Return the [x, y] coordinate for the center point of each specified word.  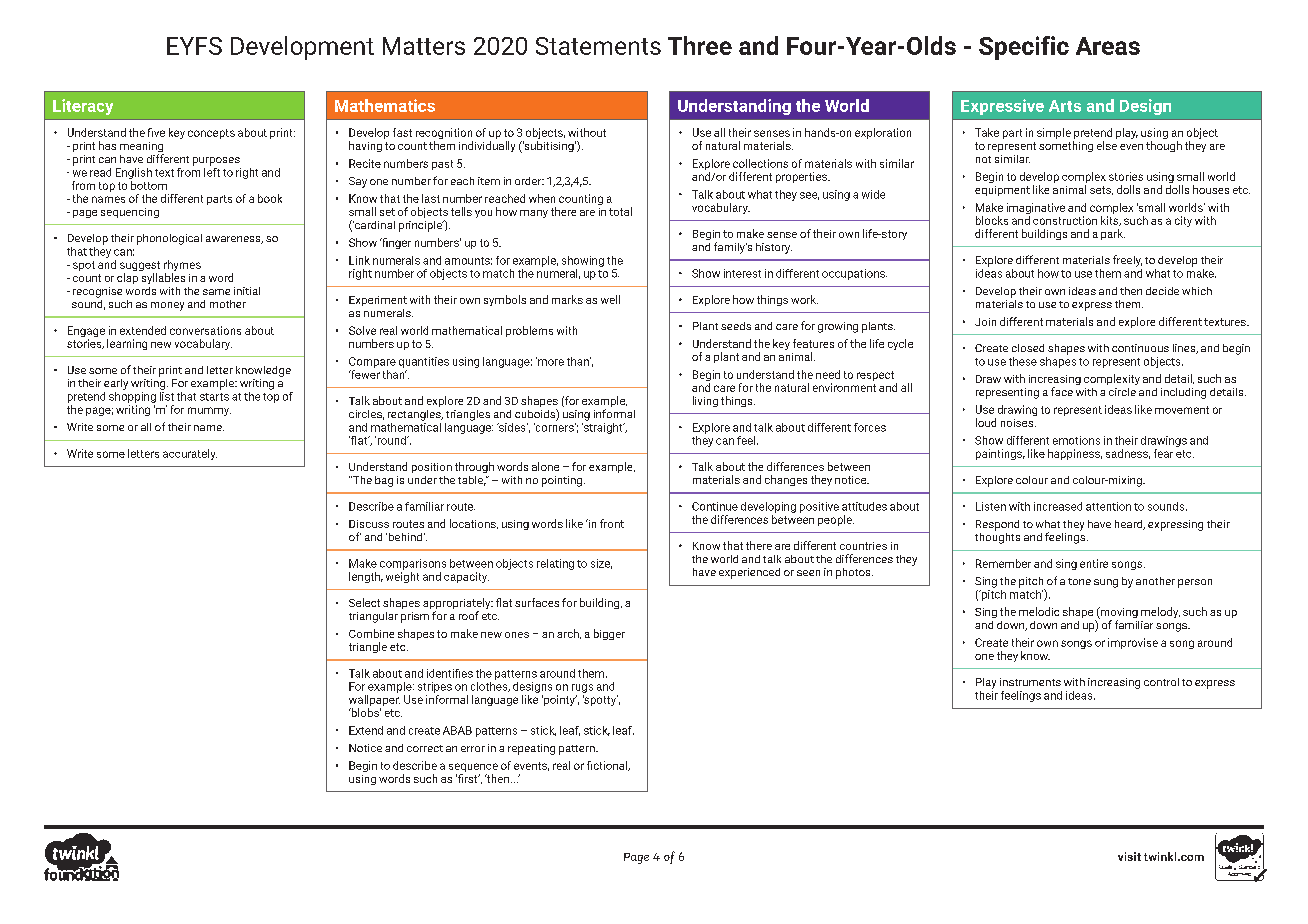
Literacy [83, 107]
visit [1129, 856]
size [601, 564]
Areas [1108, 46]
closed [1028, 348]
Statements [598, 46]
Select [364, 602]
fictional [608, 766]
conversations [205, 330]
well [610, 299]
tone [1079, 581]
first [468, 778]
